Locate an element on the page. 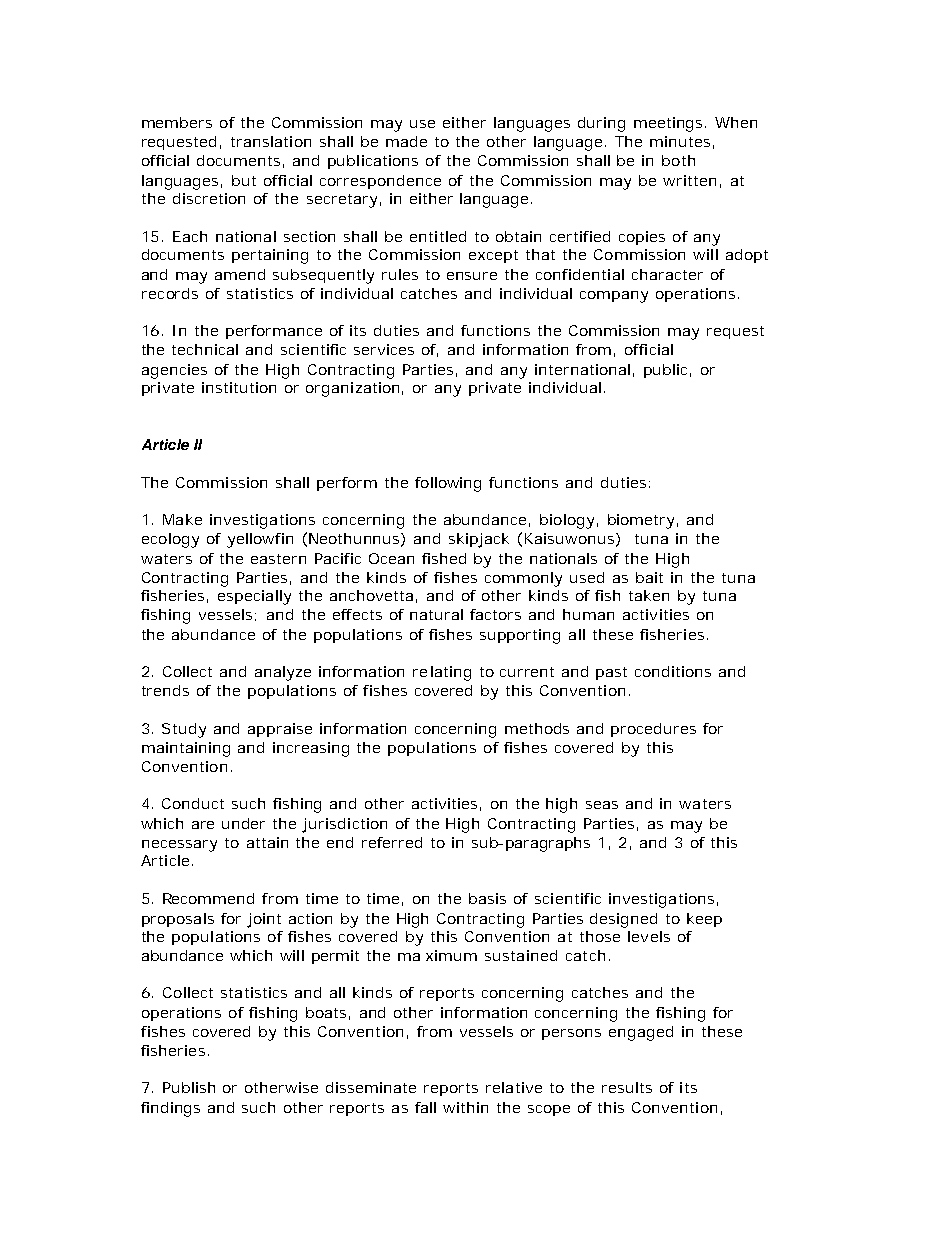 This image has height=1233, width=952. results is located at coordinates (627, 1087).
